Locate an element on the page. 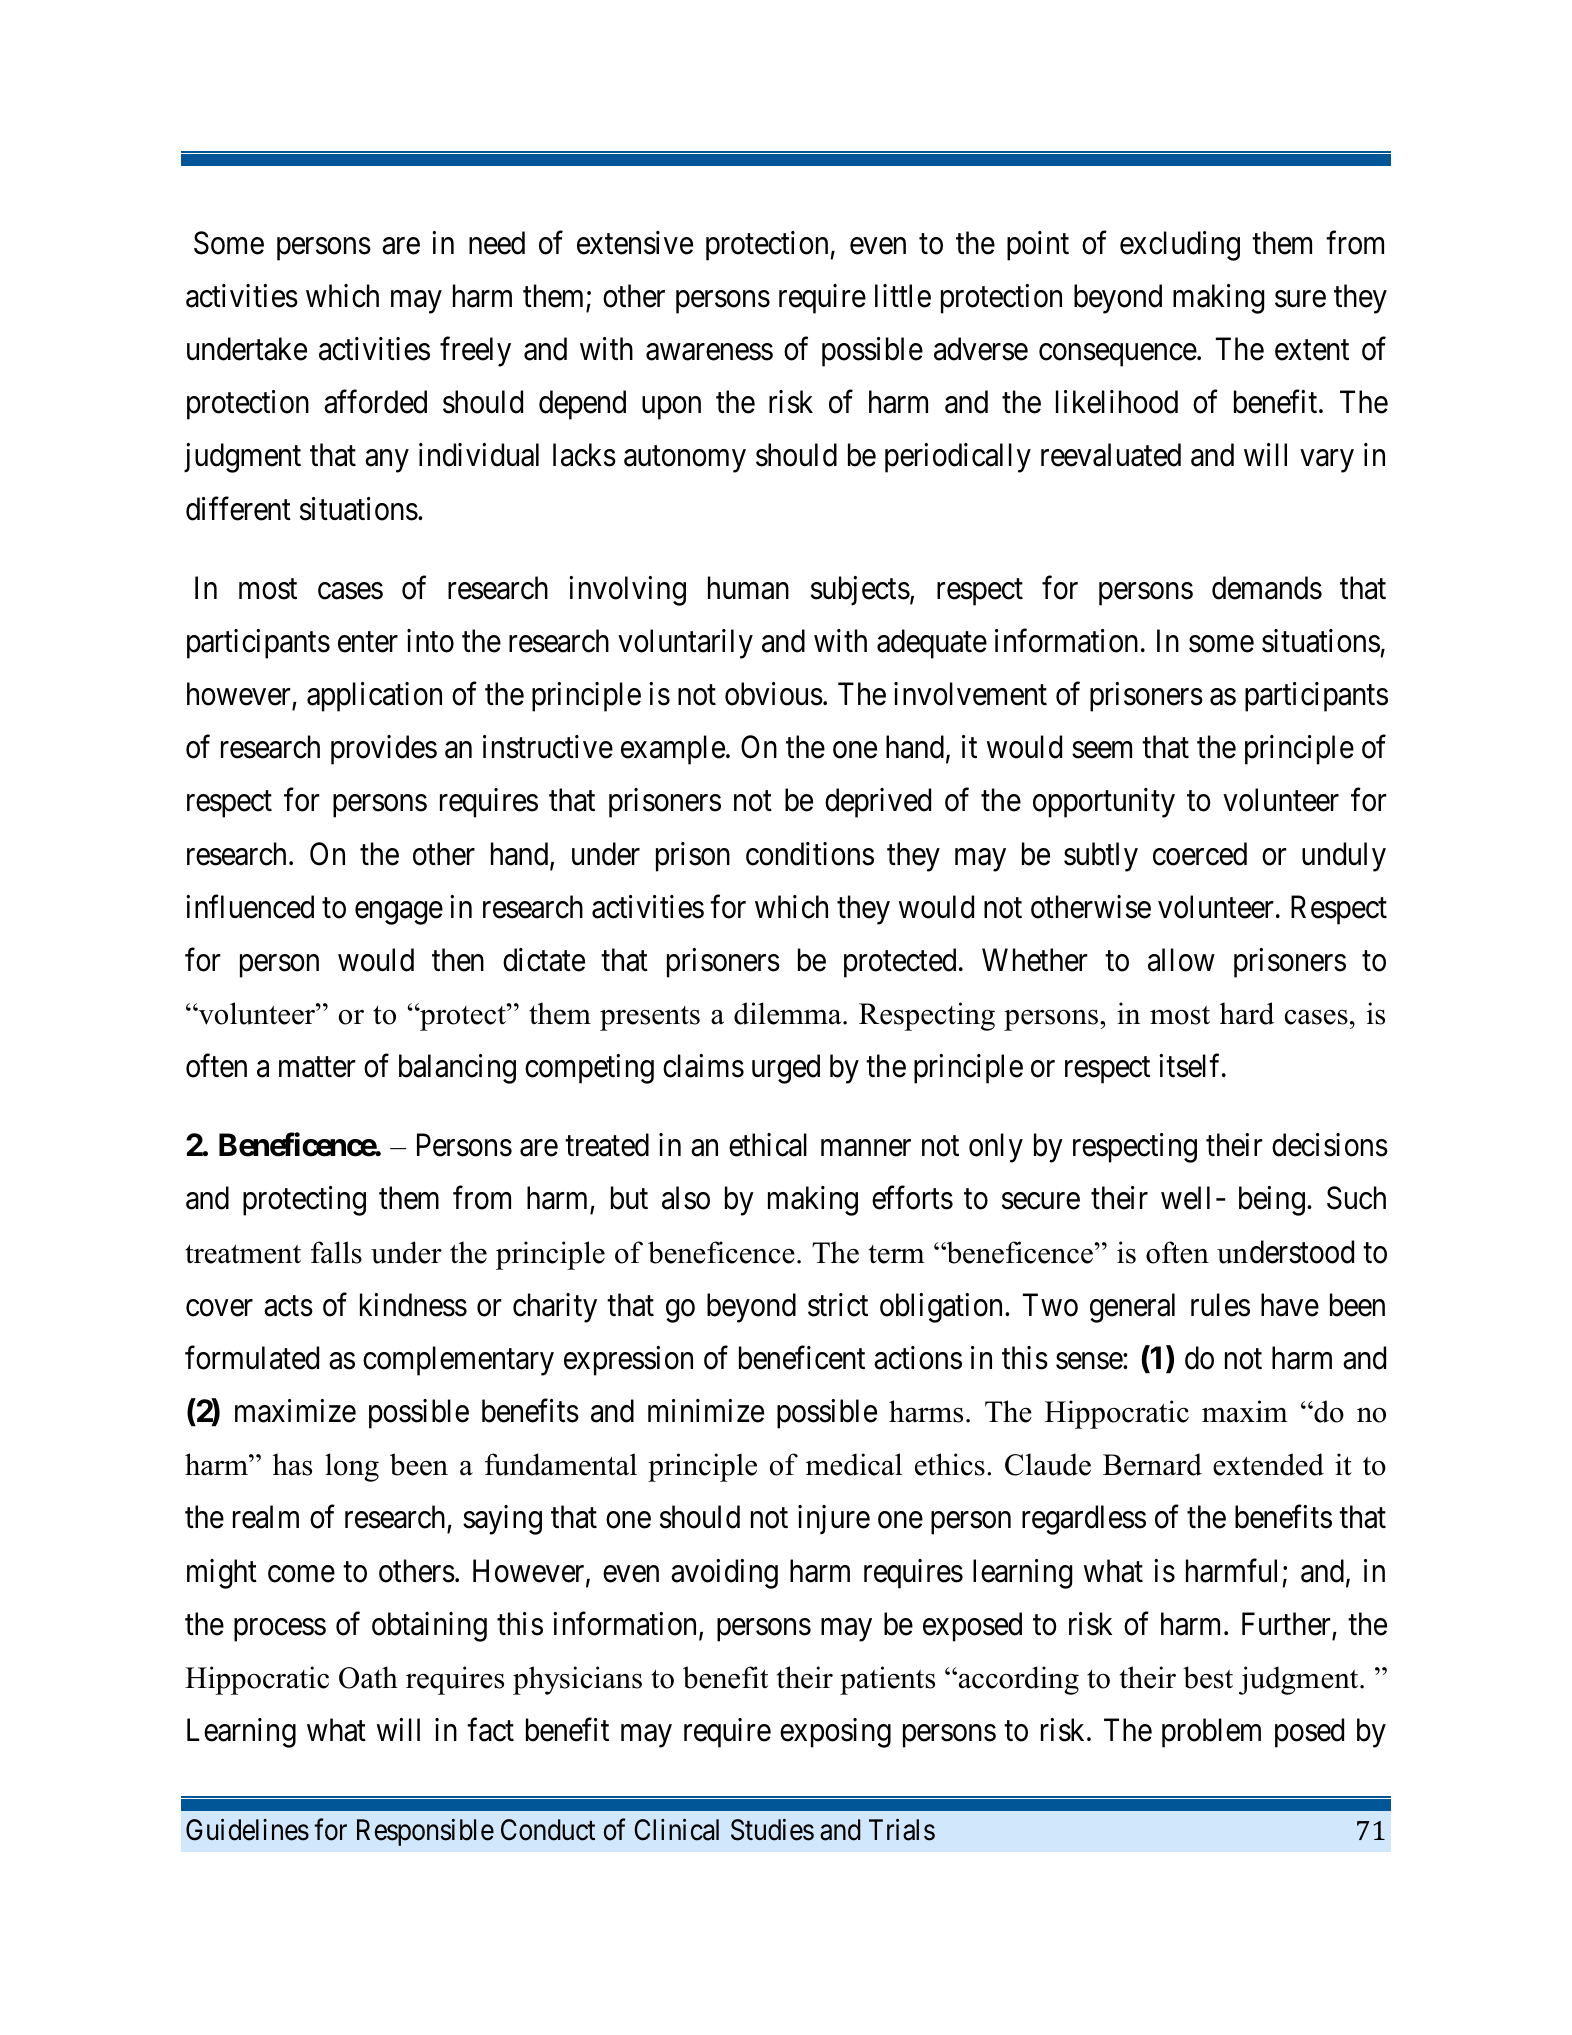 This page has height=2035, width=1572. strict is located at coordinates (838, 1305).
